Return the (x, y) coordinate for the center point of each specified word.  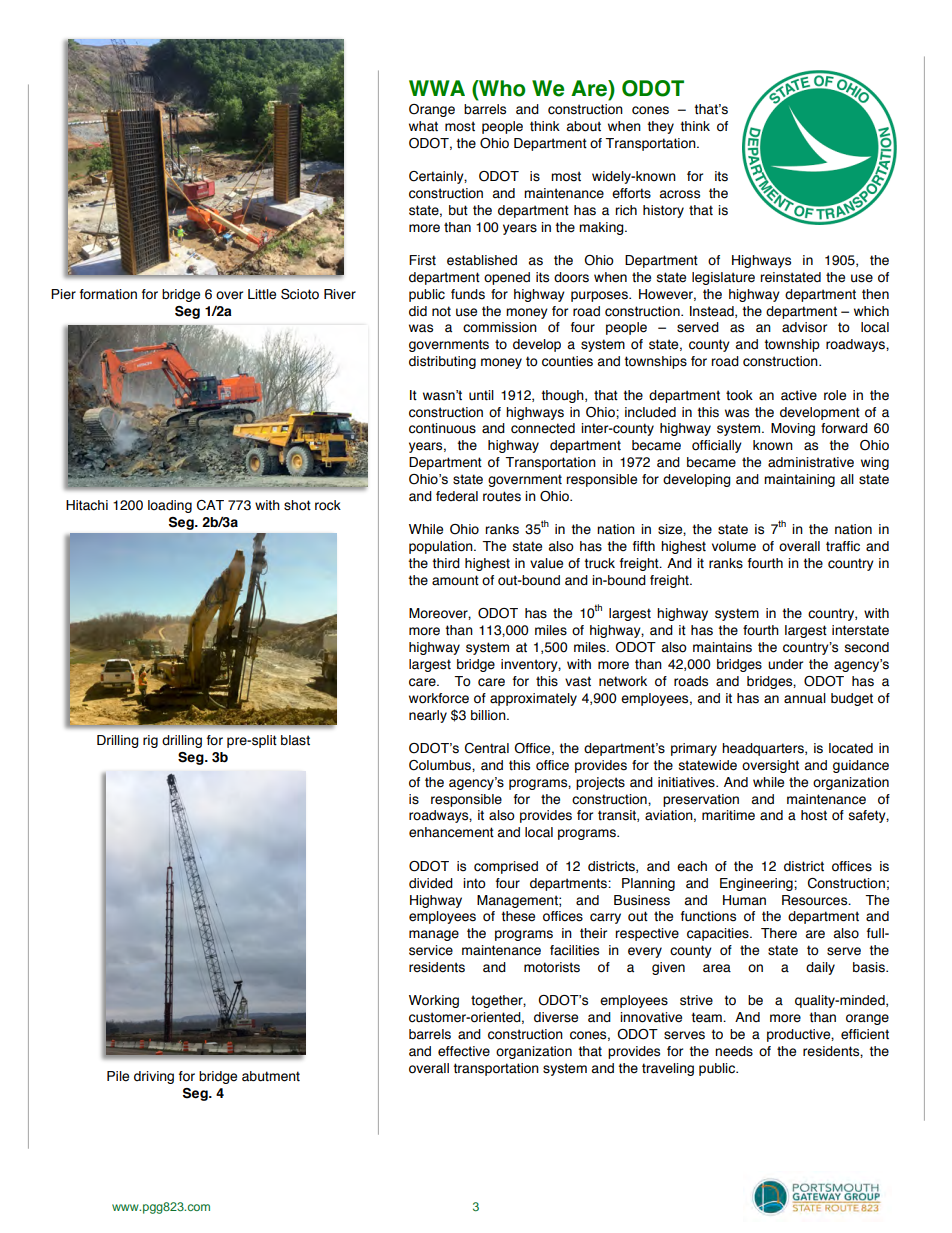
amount (455, 580)
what (423, 126)
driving (154, 1077)
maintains (722, 647)
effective (464, 1051)
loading (170, 506)
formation (108, 294)
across (680, 194)
